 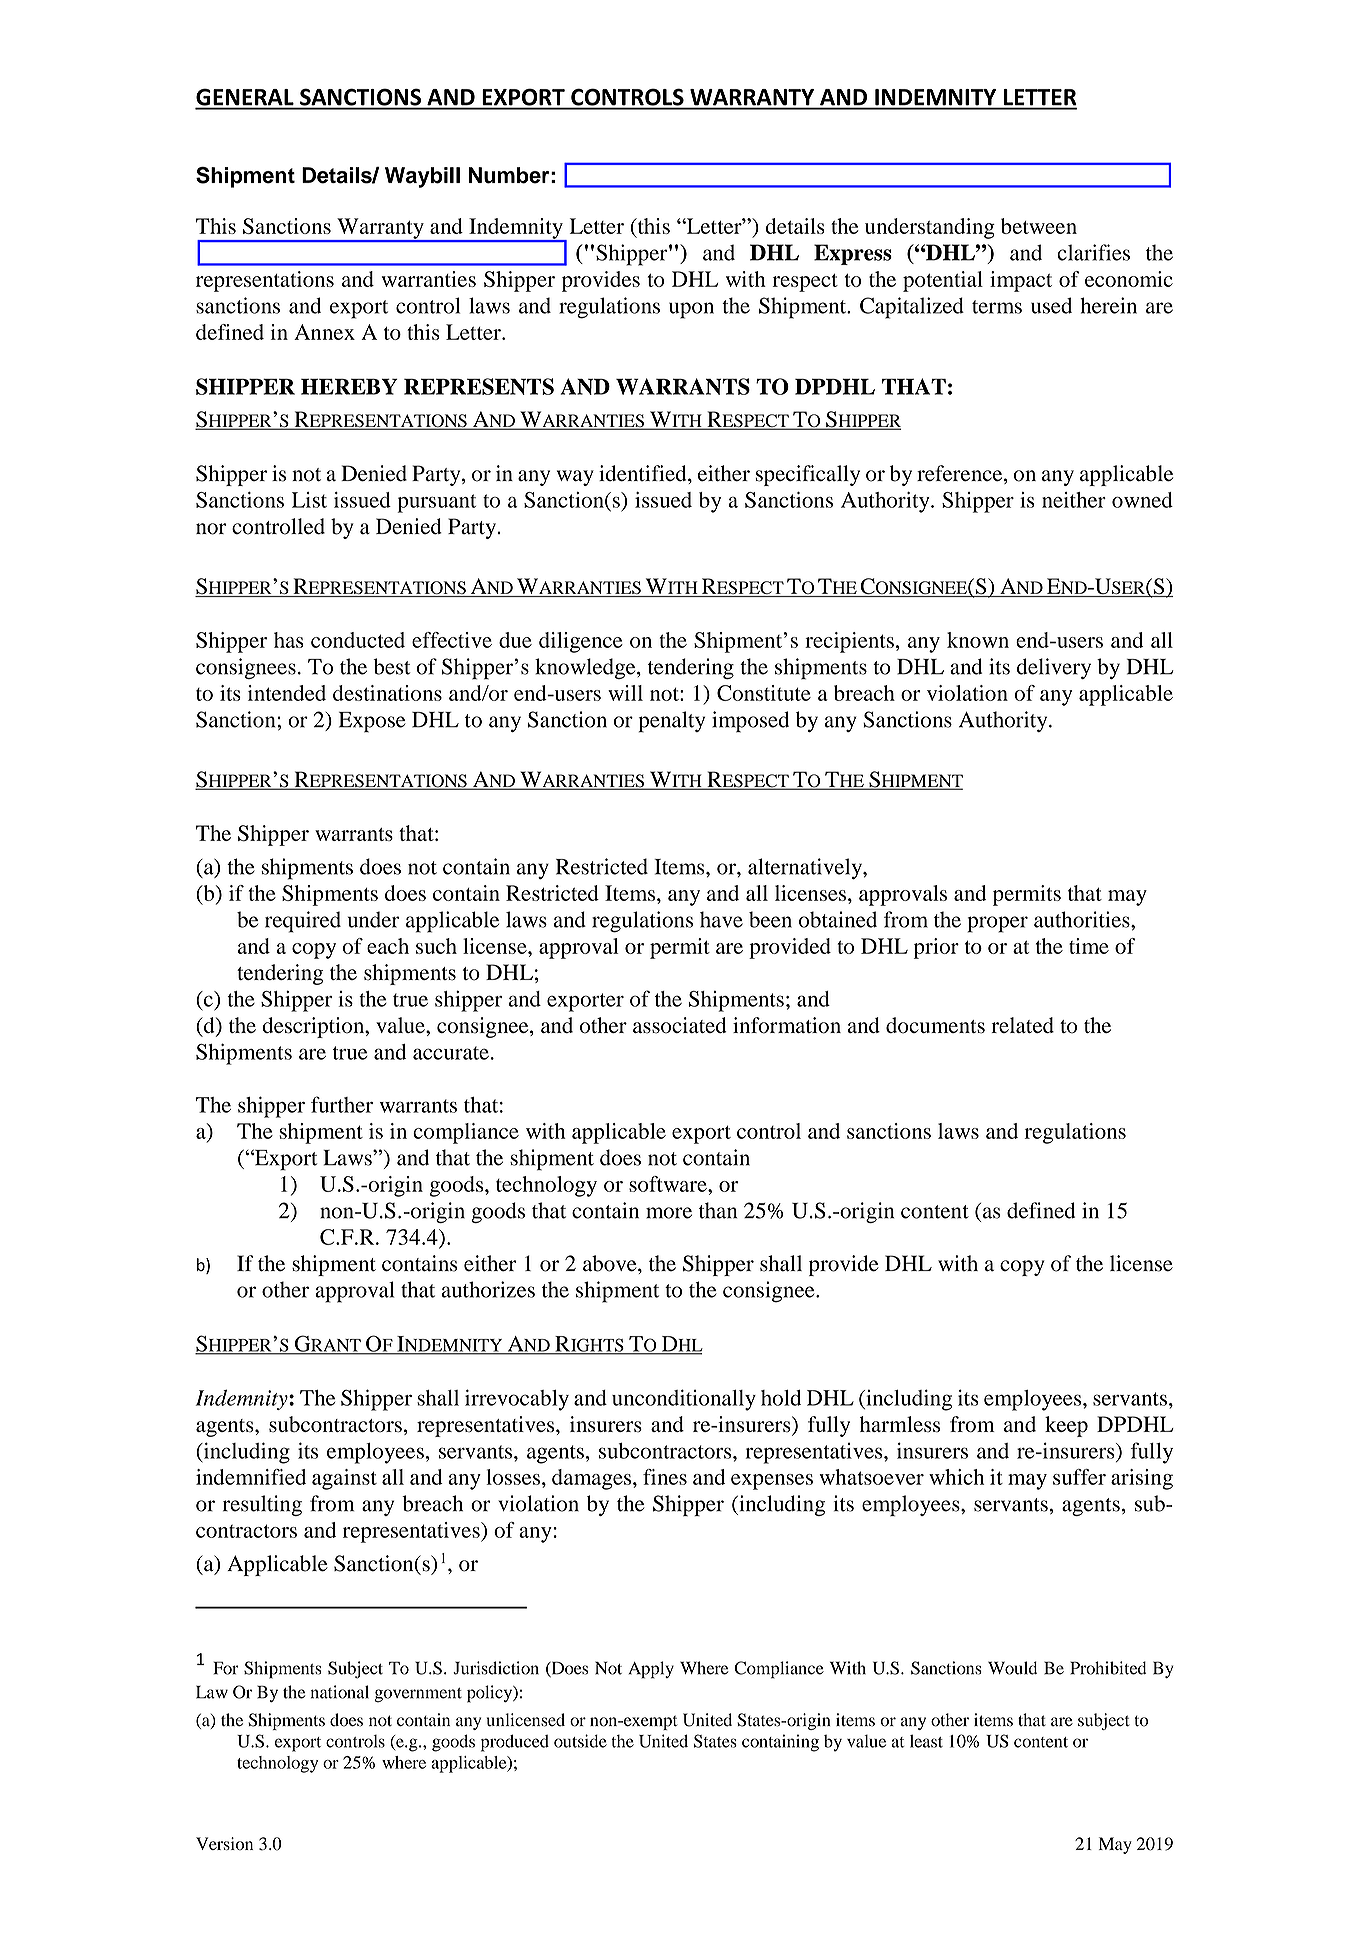 I want to click on penalty, so click(x=671, y=722).
